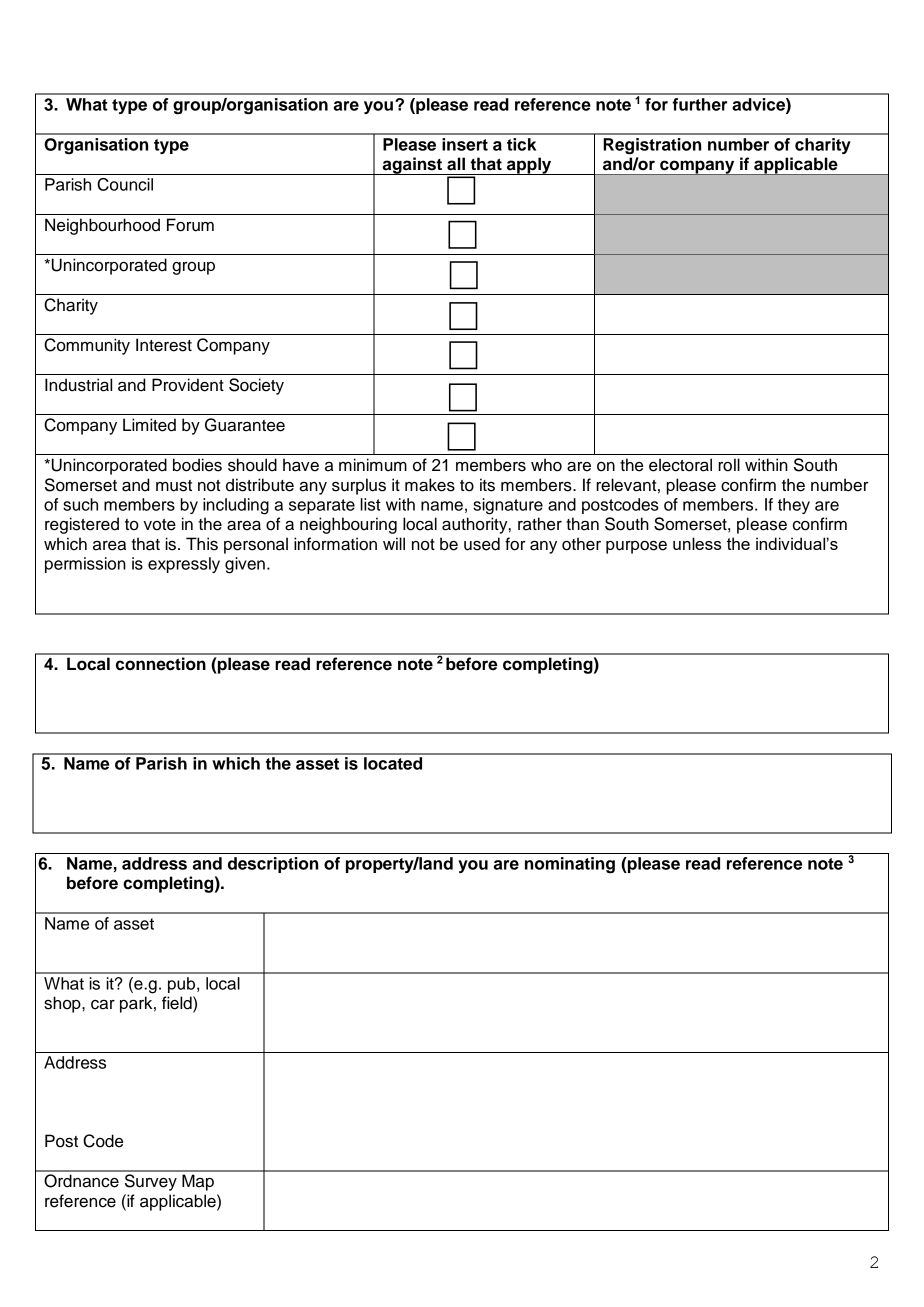 This screenshot has height=1307, width=924. What do you see at coordinates (529, 166) in the screenshot?
I see `apply` at bounding box center [529, 166].
